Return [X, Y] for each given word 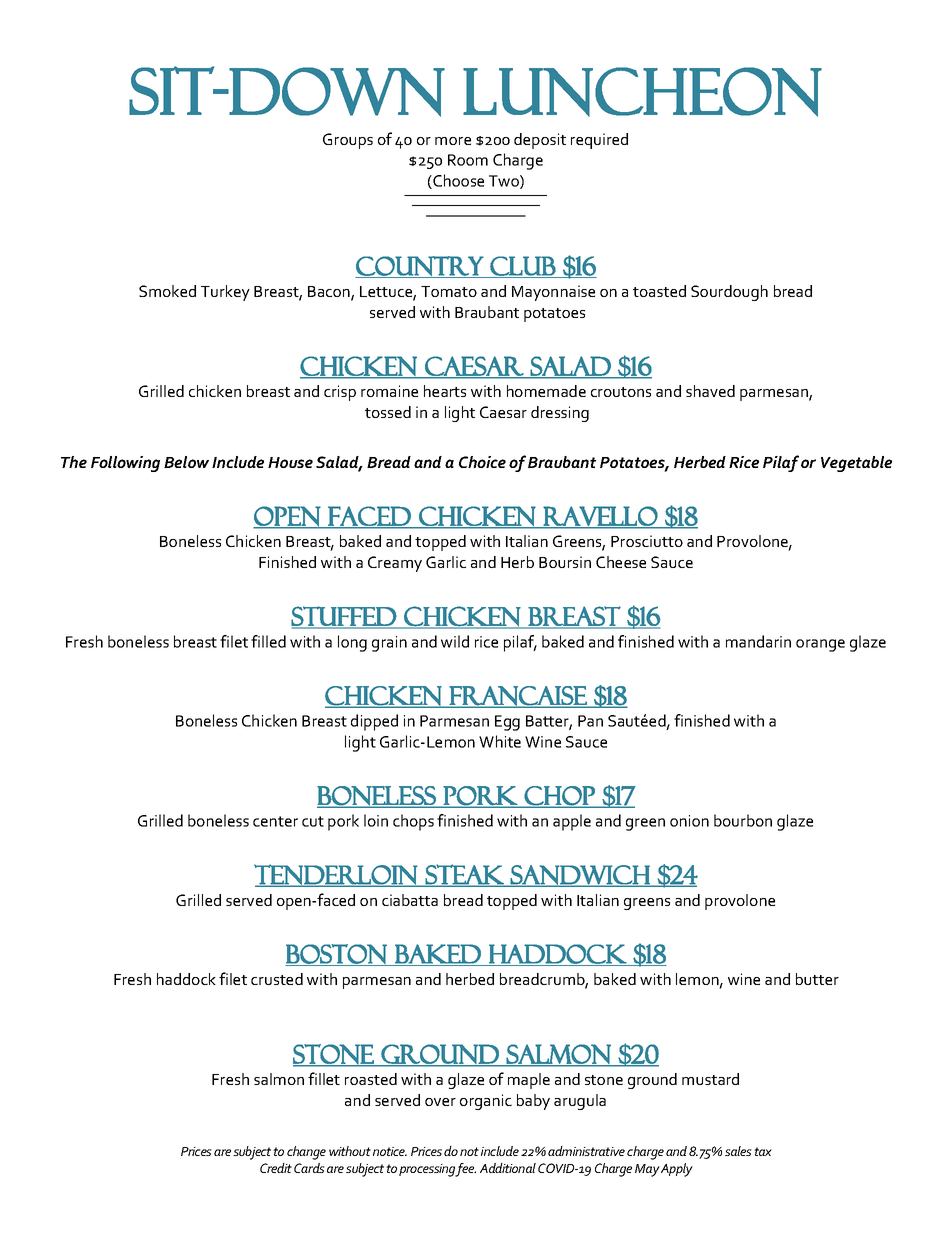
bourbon [743, 820]
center [275, 821]
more [453, 141]
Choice [482, 462]
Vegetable [856, 464]
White [500, 741]
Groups [348, 141]
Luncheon [642, 92]
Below [186, 462]
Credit [276, 1168]
